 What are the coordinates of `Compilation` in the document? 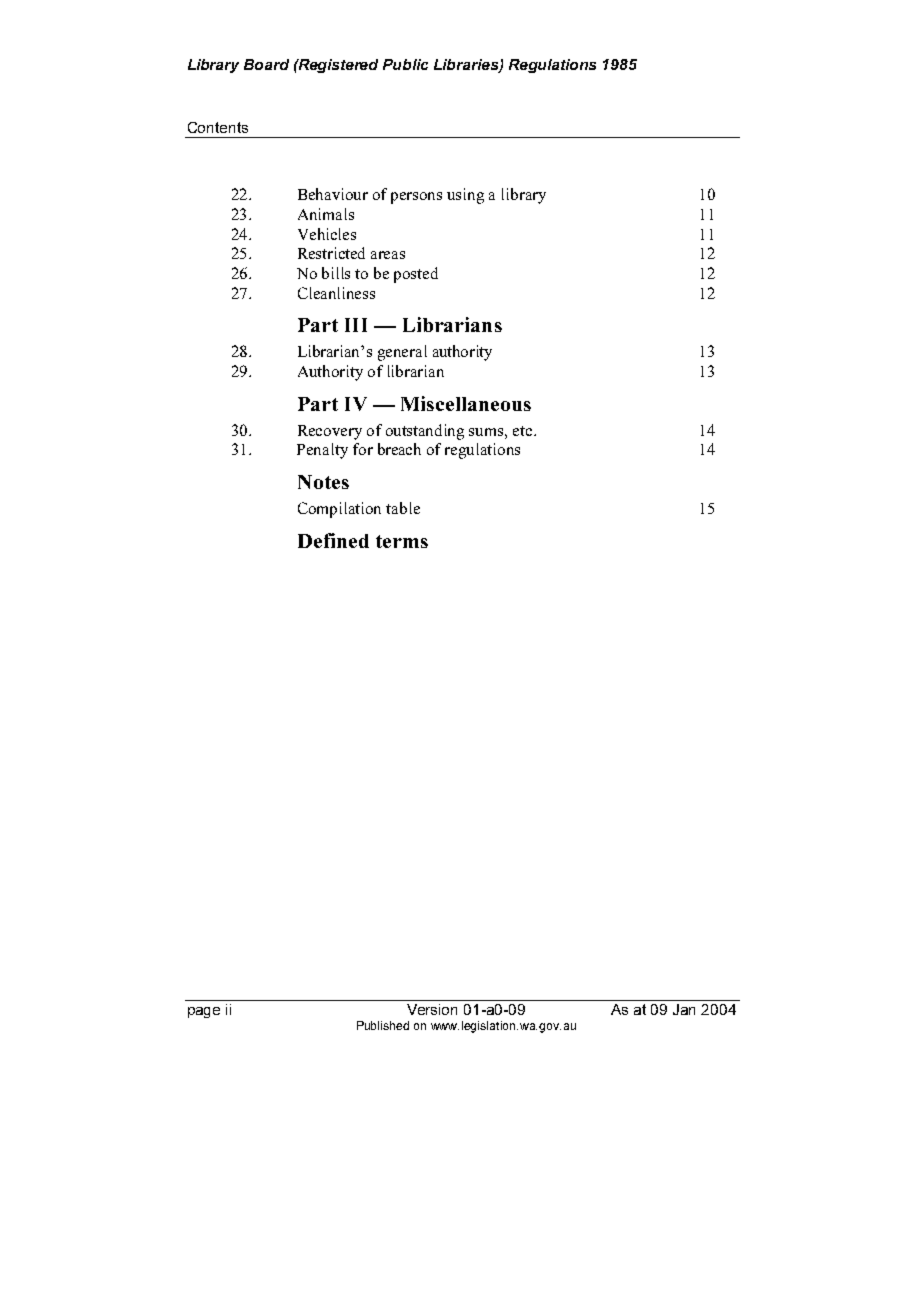 It's located at (339, 510).
